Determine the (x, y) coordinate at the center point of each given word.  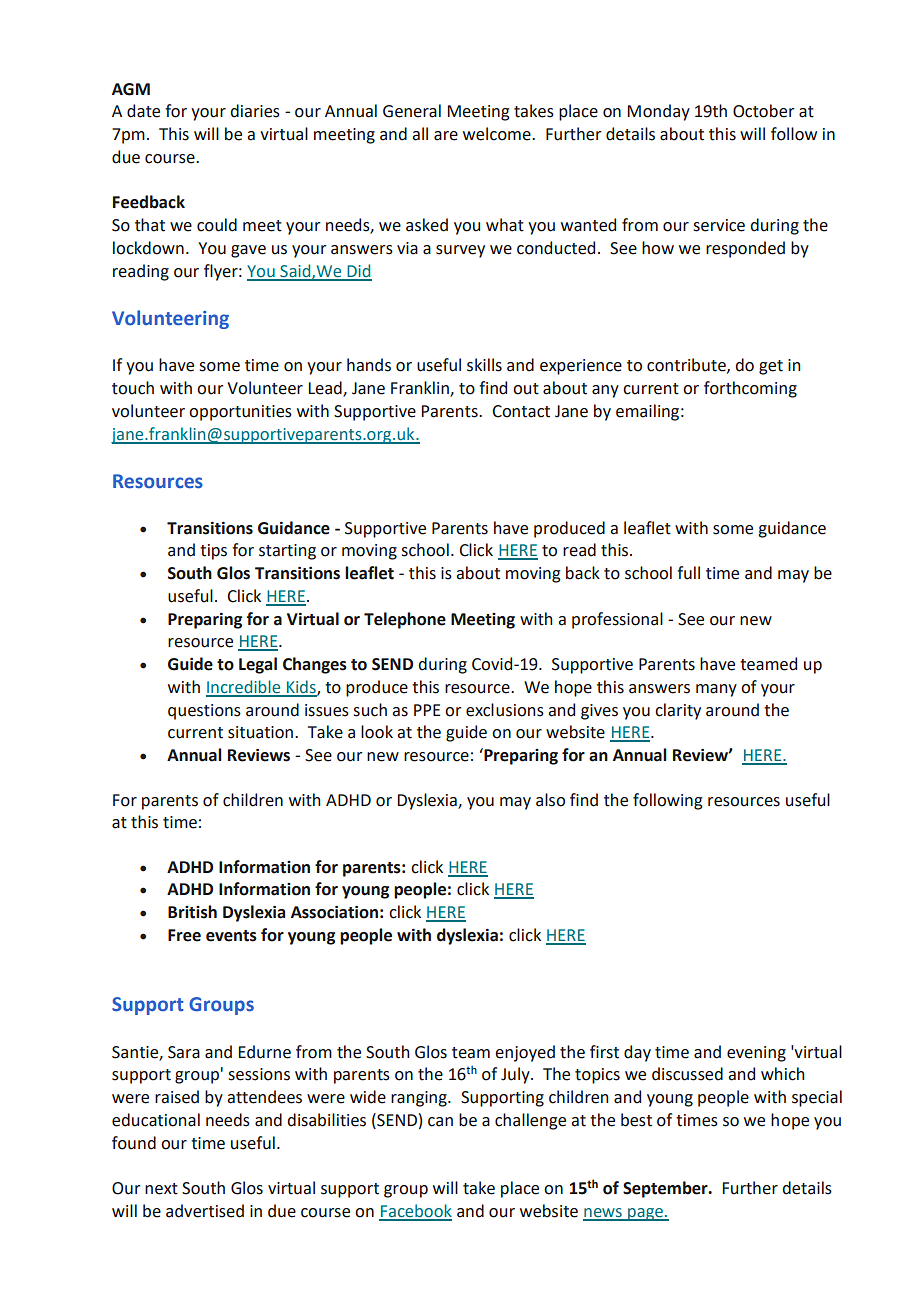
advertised (205, 1211)
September (666, 1189)
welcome (498, 134)
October (763, 111)
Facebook (415, 1212)
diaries (255, 111)
